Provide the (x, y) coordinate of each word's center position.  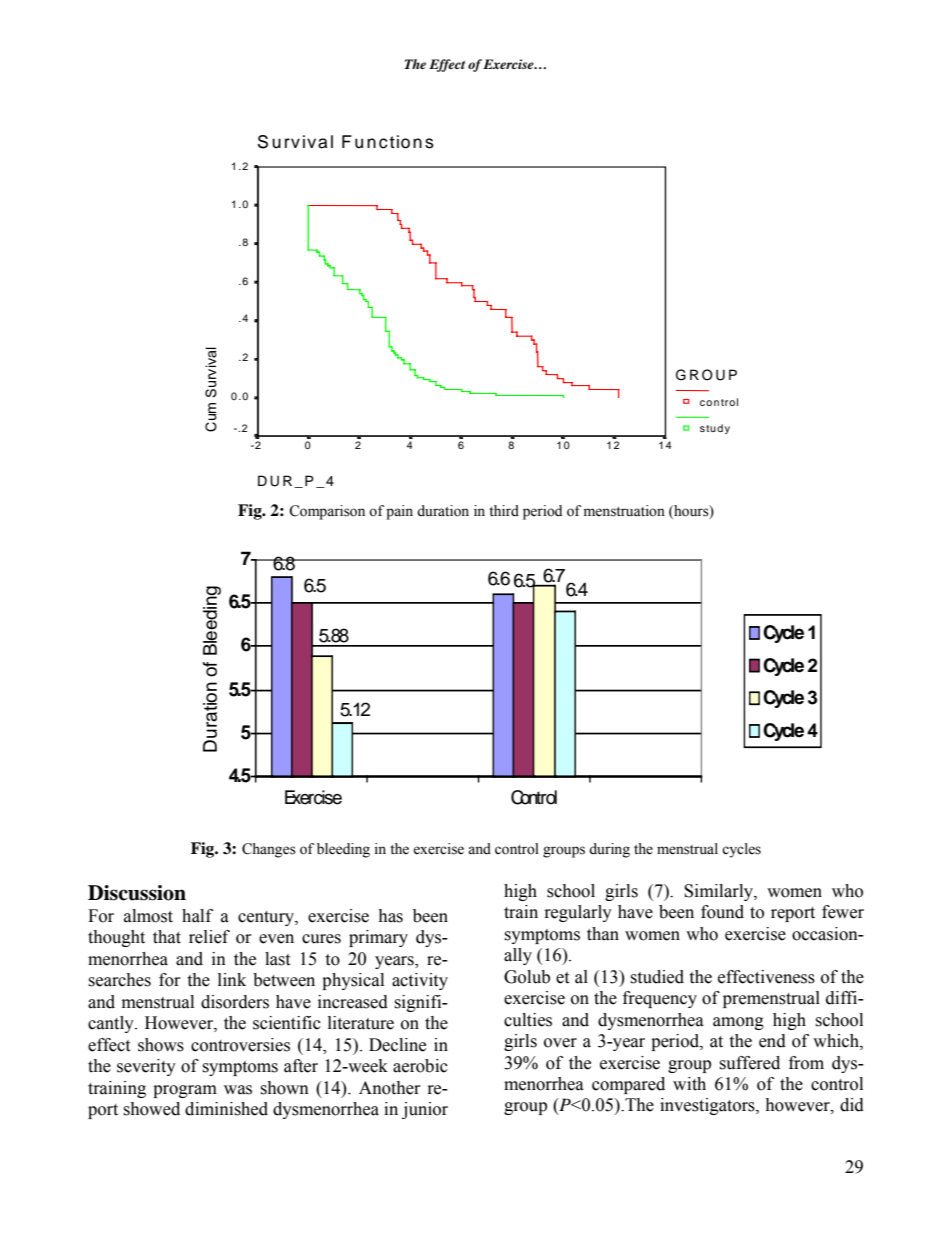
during (609, 850)
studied (657, 977)
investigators (708, 1106)
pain (399, 512)
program (185, 1091)
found (722, 912)
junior (425, 1110)
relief (209, 937)
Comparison (327, 512)
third (504, 511)
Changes (269, 850)
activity (420, 981)
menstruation (624, 511)
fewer (843, 912)
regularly (578, 913)
